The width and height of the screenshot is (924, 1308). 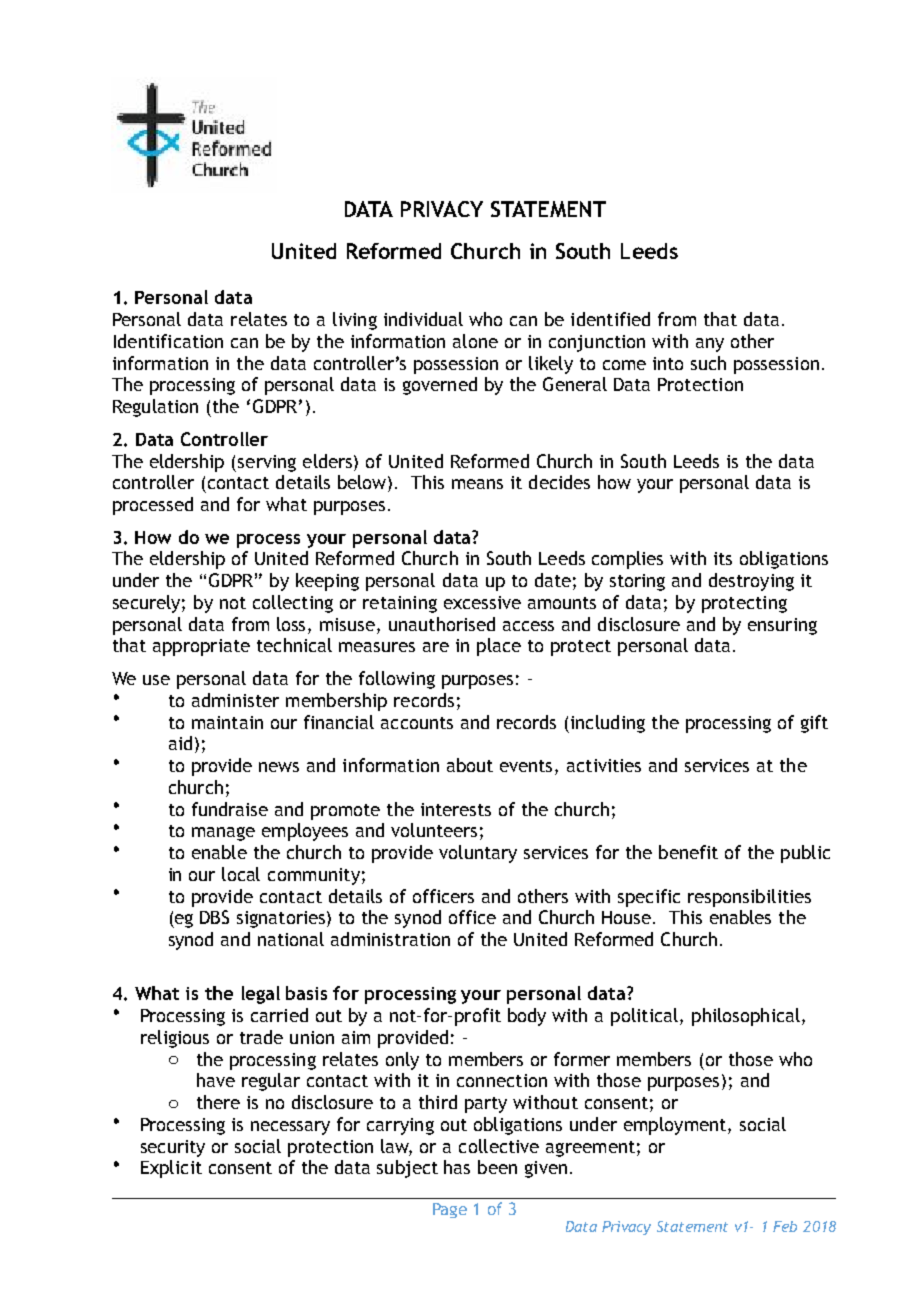 I want to click on Feb, so click(x=785, y=1226).
